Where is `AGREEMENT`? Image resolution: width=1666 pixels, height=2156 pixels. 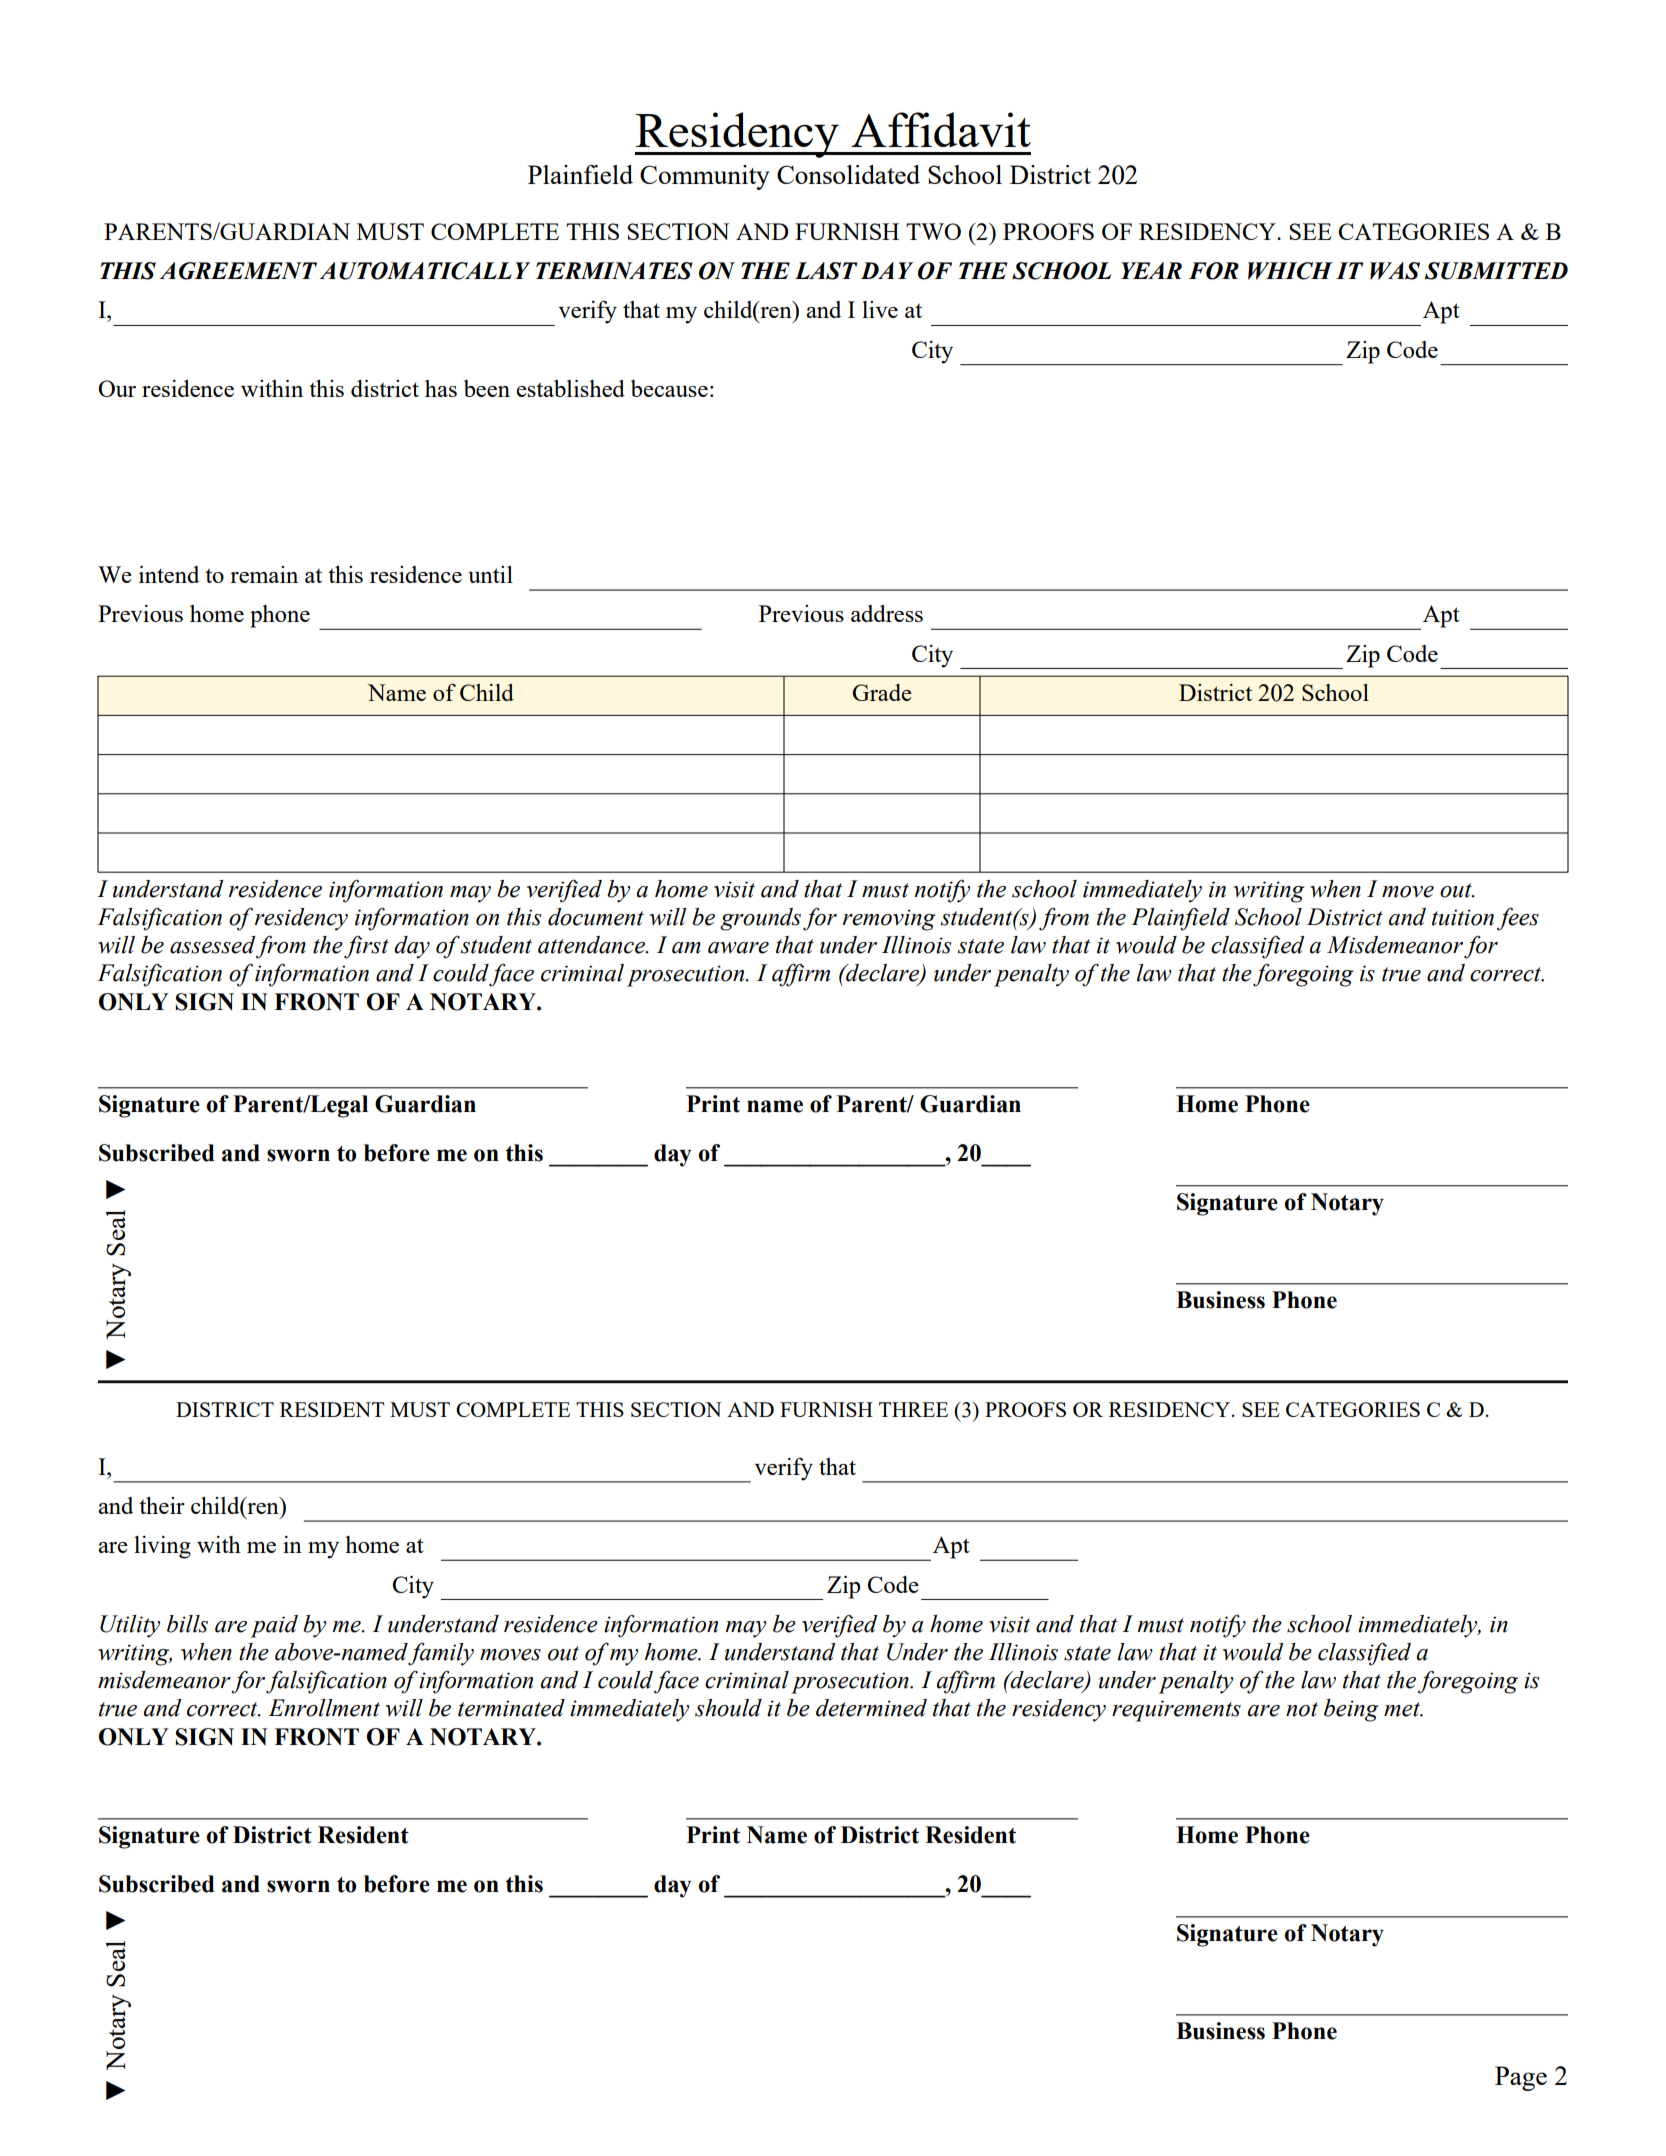 AGREEMENT is located at coordinates (238, 271).
